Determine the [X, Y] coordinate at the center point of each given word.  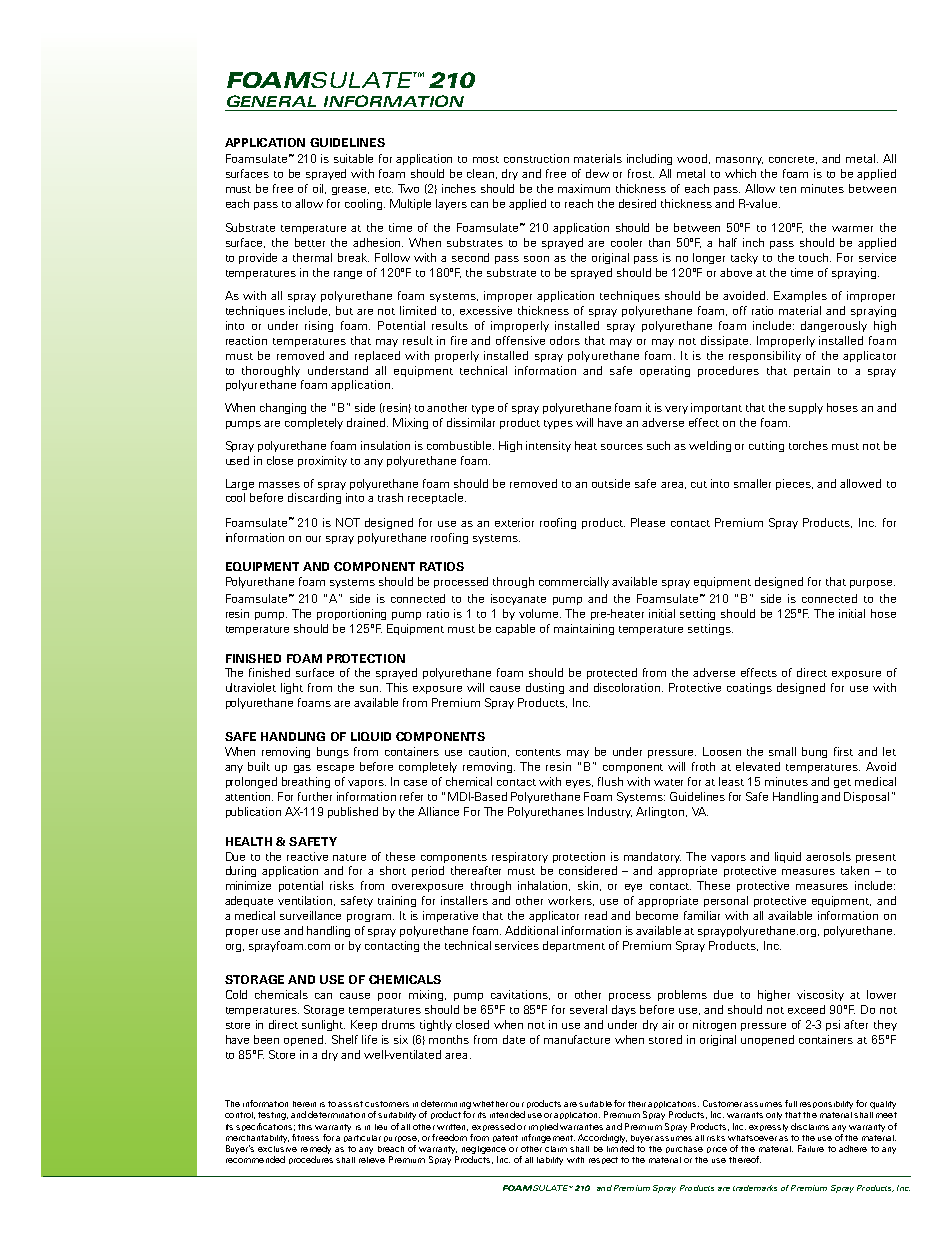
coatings [749, 688]
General [271, 101]
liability [550, 1161]
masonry [739, 161]
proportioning [351, 614]
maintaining [584, 629]
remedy [316, 1149]
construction [536, 158]
